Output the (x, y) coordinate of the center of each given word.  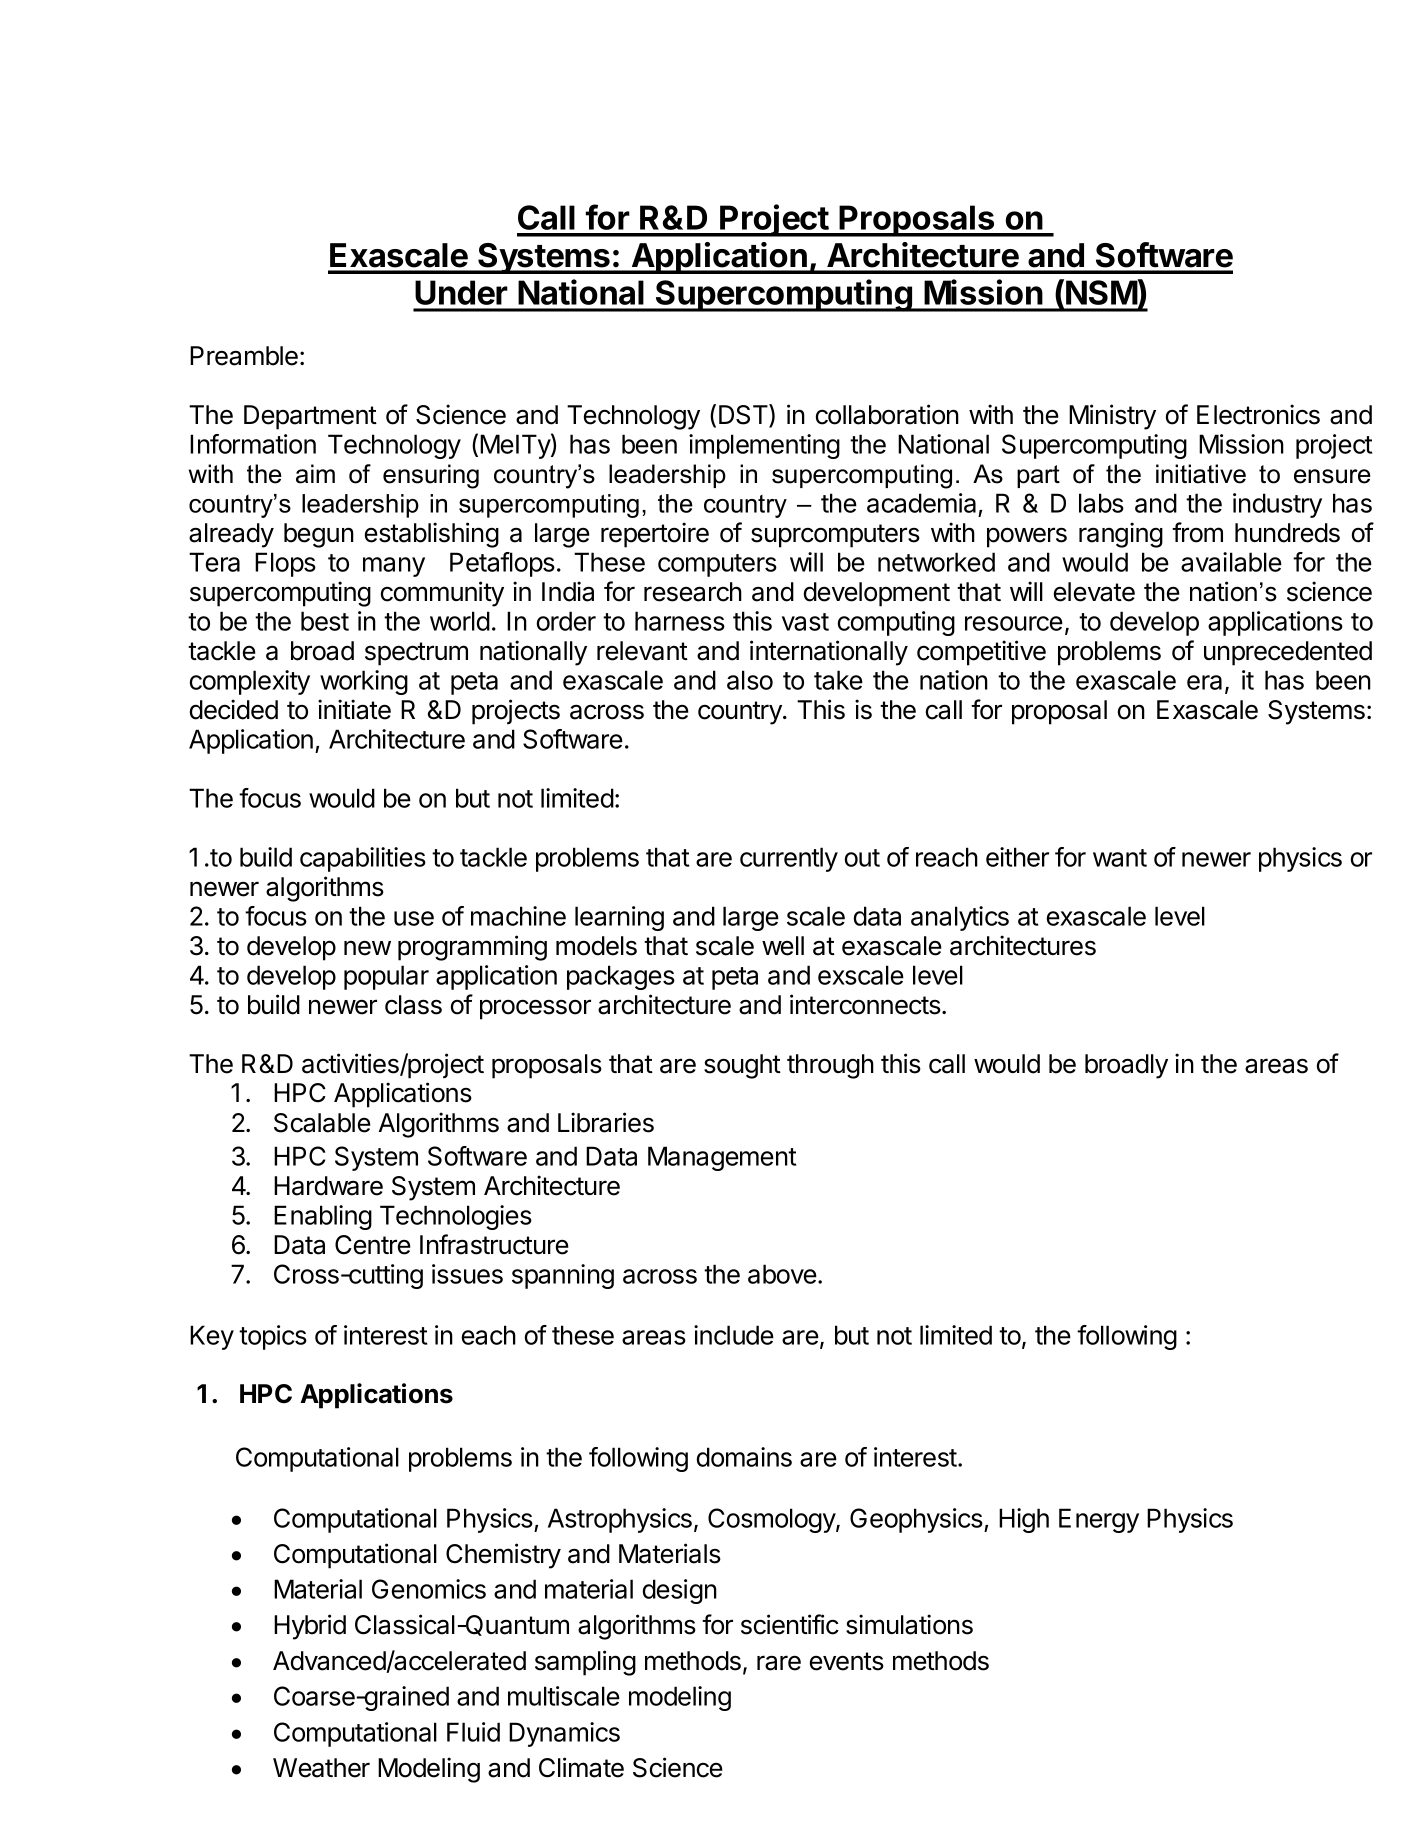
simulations (909, 1624)
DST (744, 415)
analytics (960, 918)
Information (253, 444)
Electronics (1258, 414)
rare (779, 1663)
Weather (321, 1768)
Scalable (322, 1123)
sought (742, 1066)
